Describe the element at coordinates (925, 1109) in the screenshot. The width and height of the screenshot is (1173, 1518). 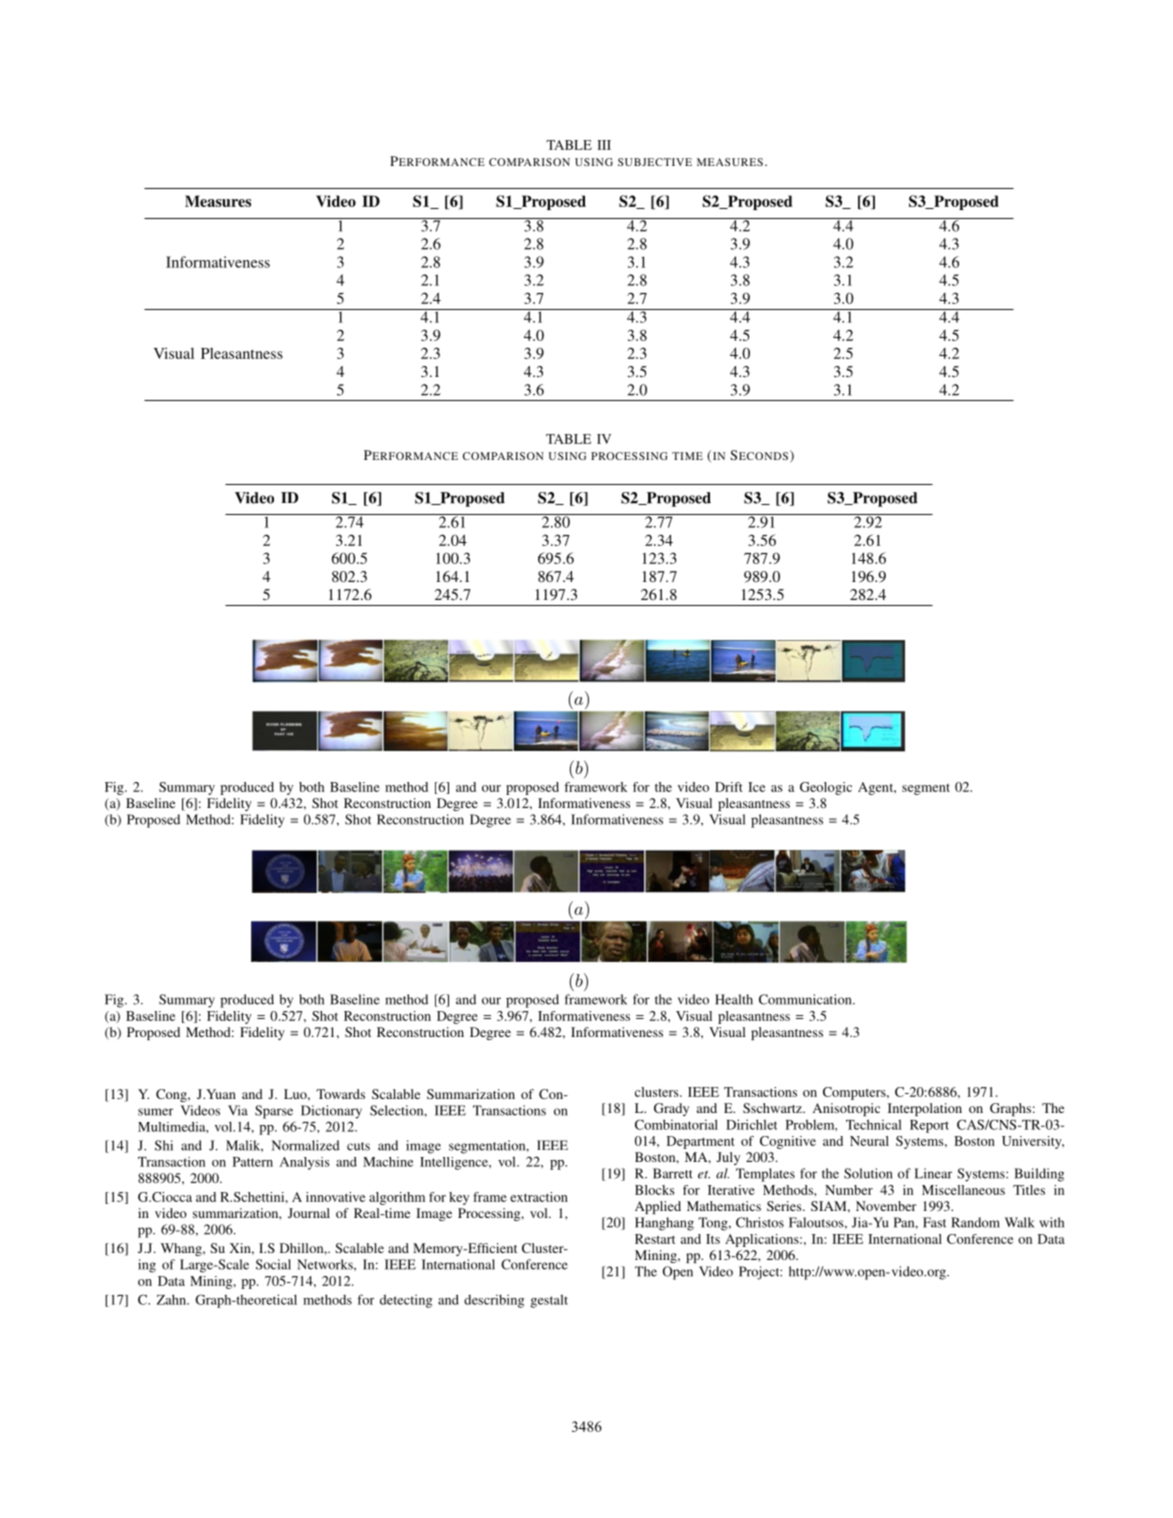
I see `Interpolation` at that location.
